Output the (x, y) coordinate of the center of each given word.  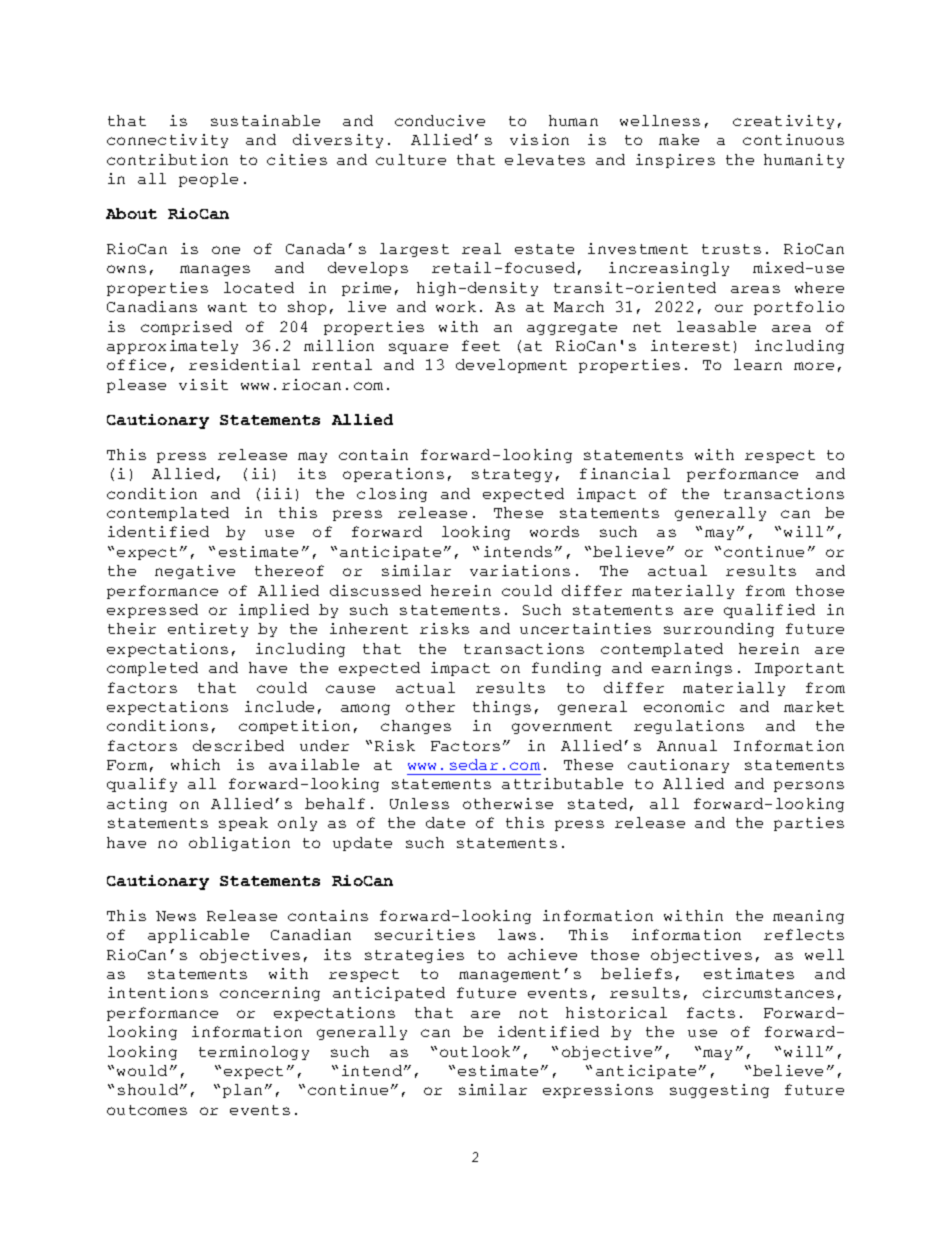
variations (520, 570)
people (208, 180)
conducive (440, 120)
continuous (793, 139)
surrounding (719, 630)
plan (242, 1091)
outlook (475, 1051)
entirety (208, 630)
